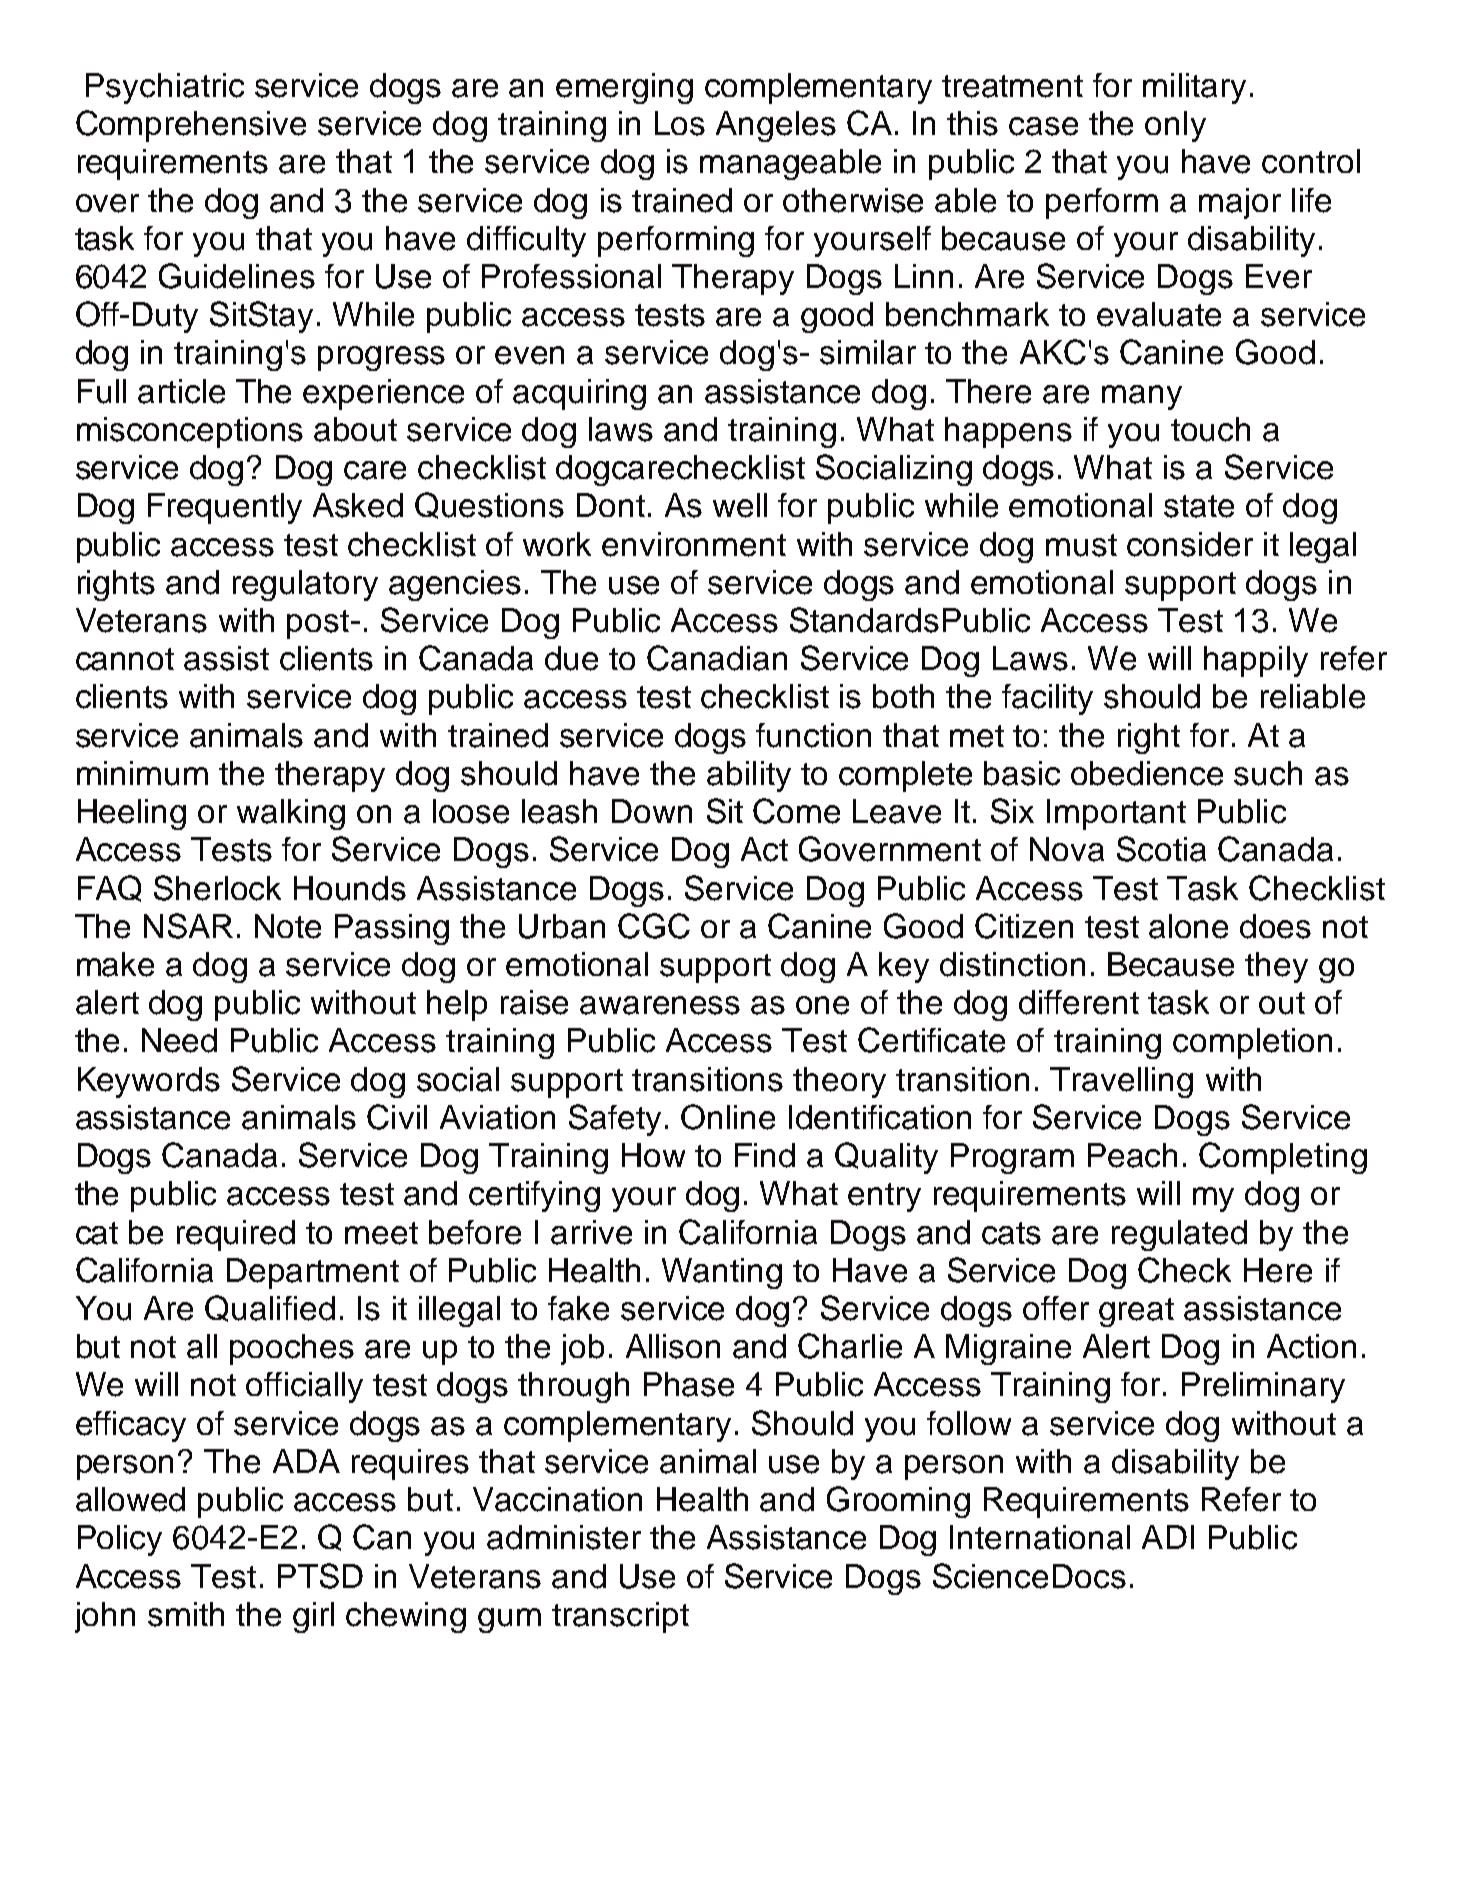 The width and height of the image is (1462, 1892). Describe the element at coordinates (680, 123) in the image. I see `Los` at that location.
